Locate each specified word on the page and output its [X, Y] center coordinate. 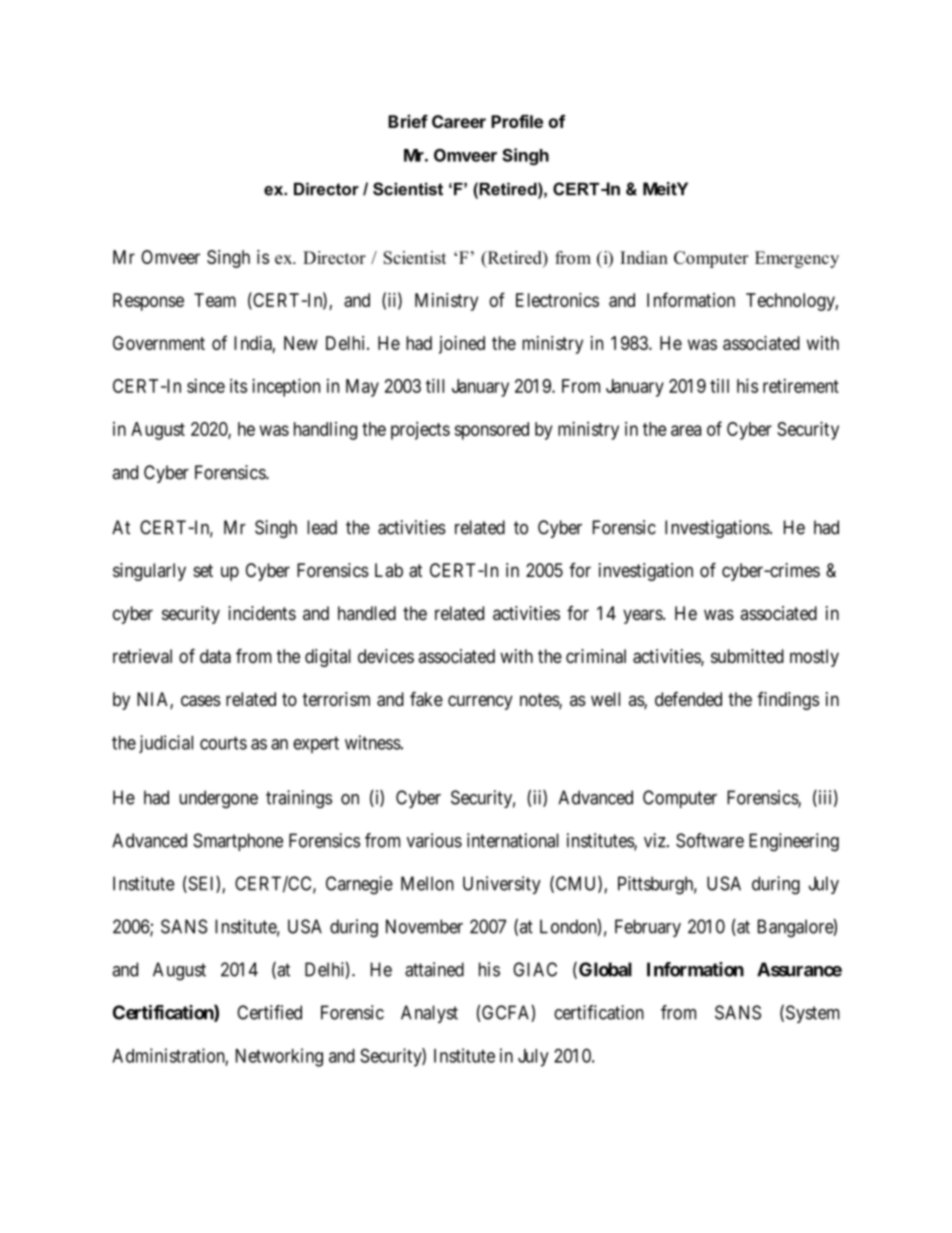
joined [462, 345]
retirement [801, 386]
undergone [218, 799]
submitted [747, 656]
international [513, 840]
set [203, 570]
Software [710, 840]
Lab [389, 570]
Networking [279, 1057]
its [238, 385]
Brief [408, 121]
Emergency [797, 259]
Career [459, 121]
